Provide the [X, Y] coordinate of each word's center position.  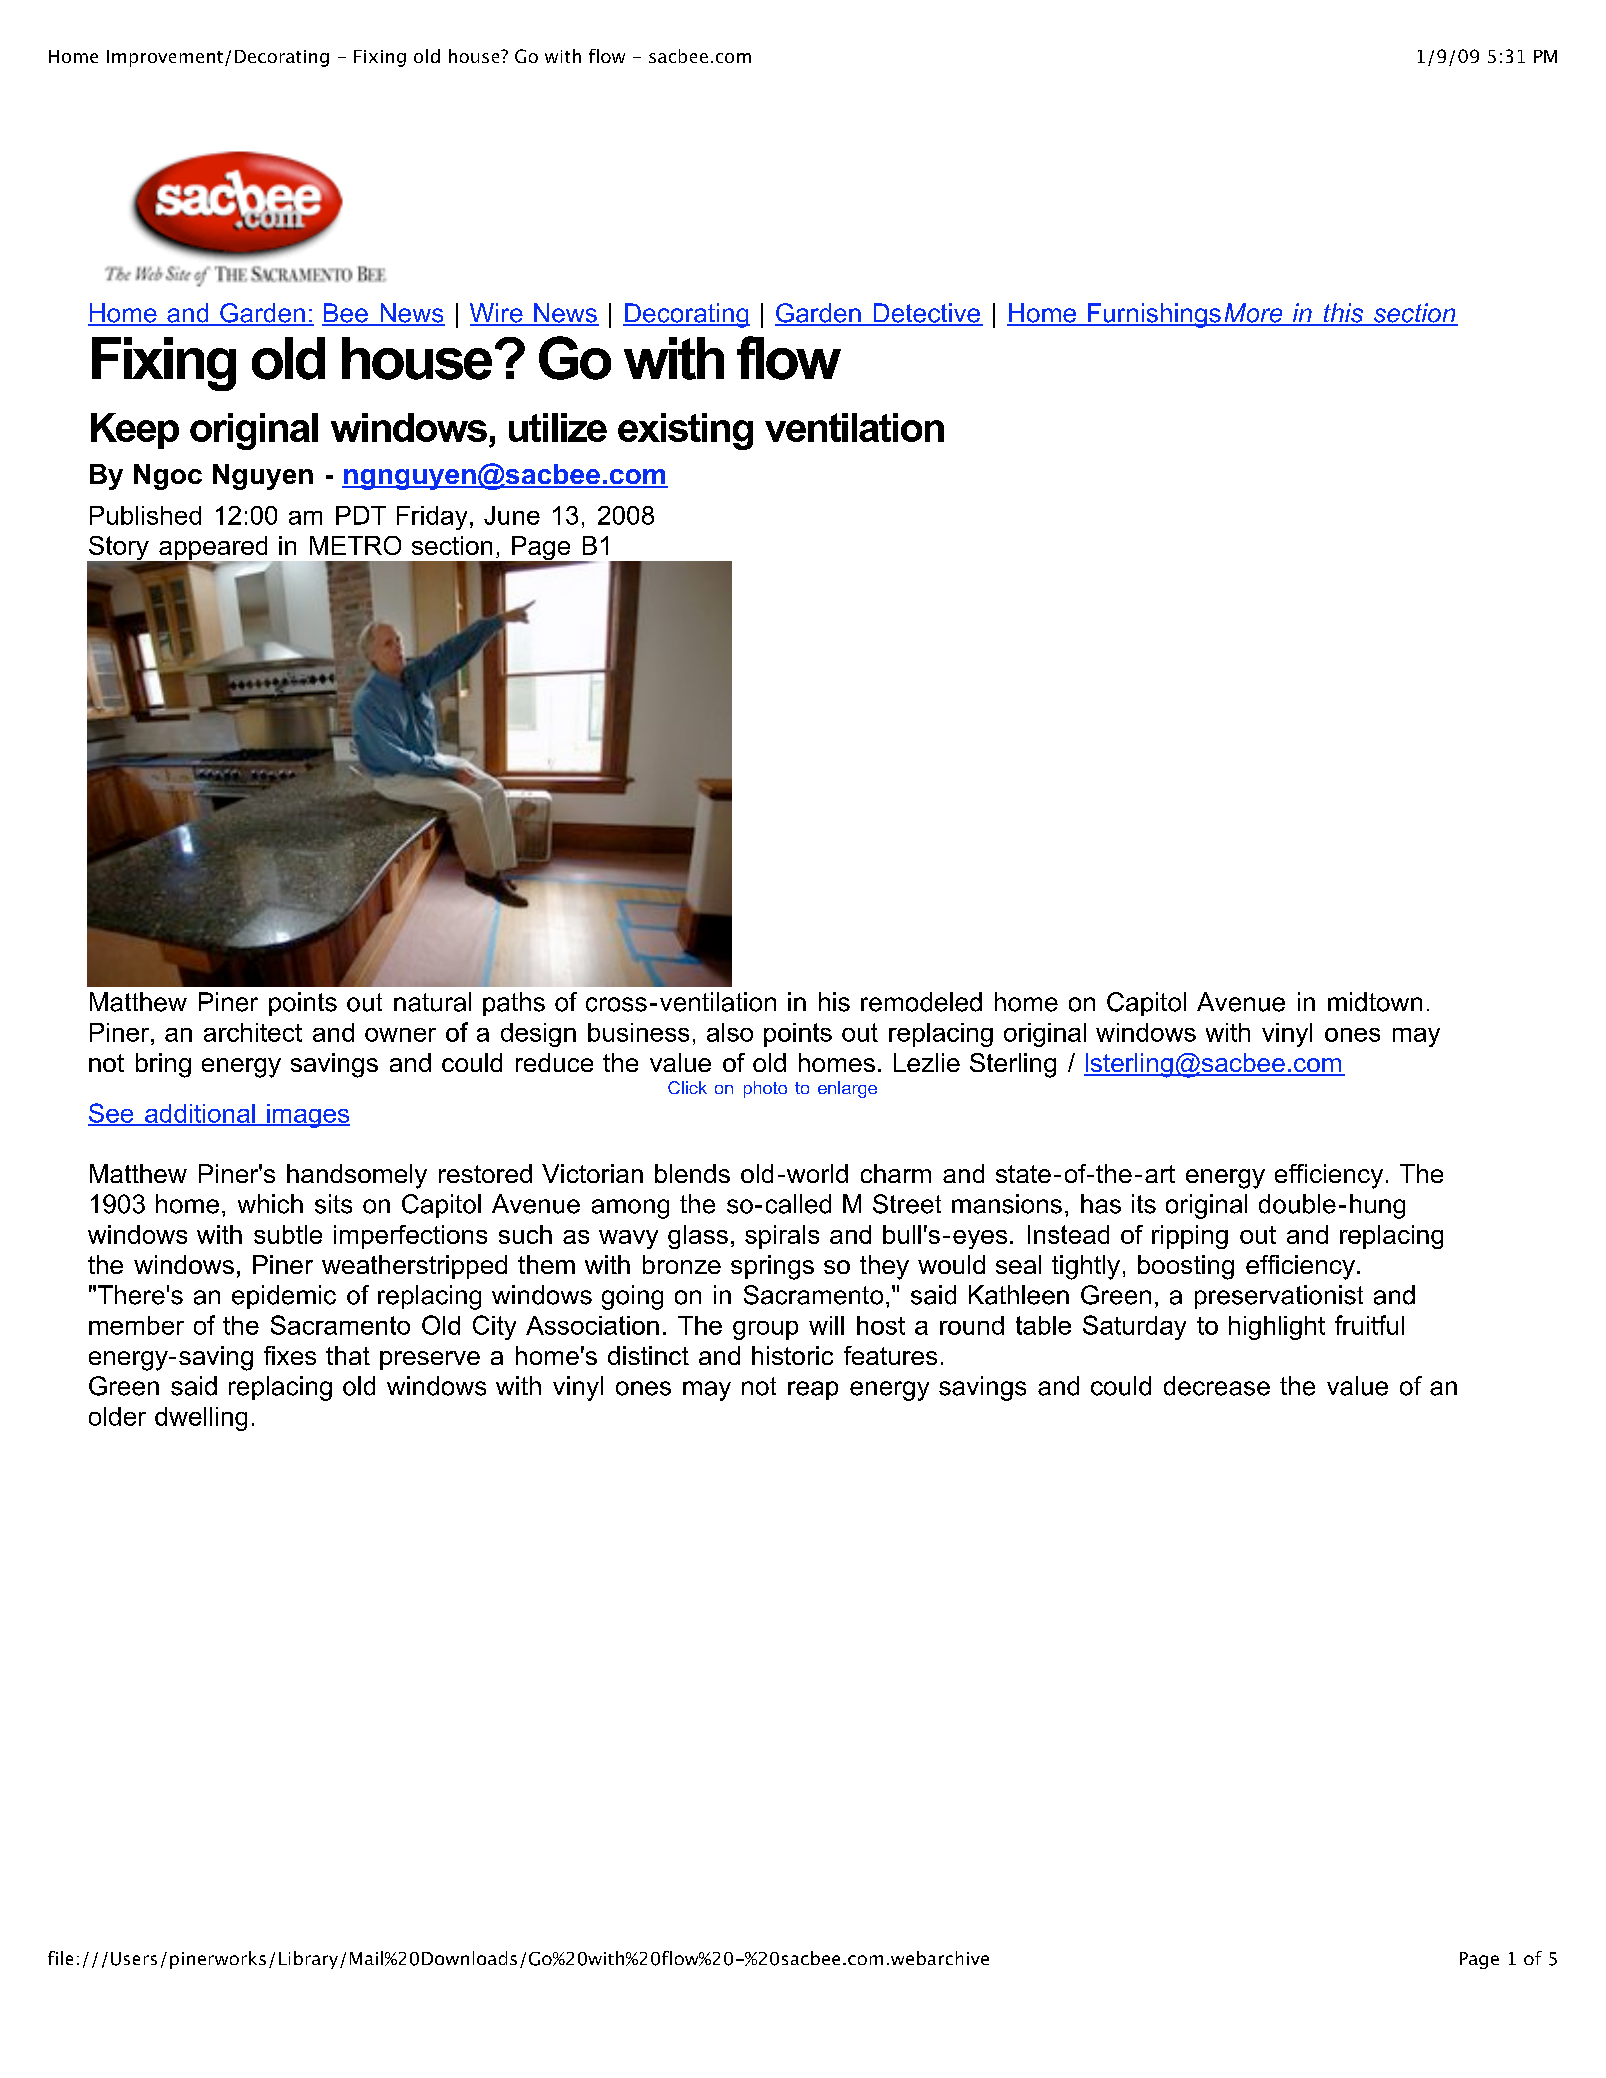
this [1343, 314]
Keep [135, 431]
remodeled [921, 1002]
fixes [290, 1355]
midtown [1375, 1002]
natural [432, 1002]
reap [813, 1390]
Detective [927, 314]
